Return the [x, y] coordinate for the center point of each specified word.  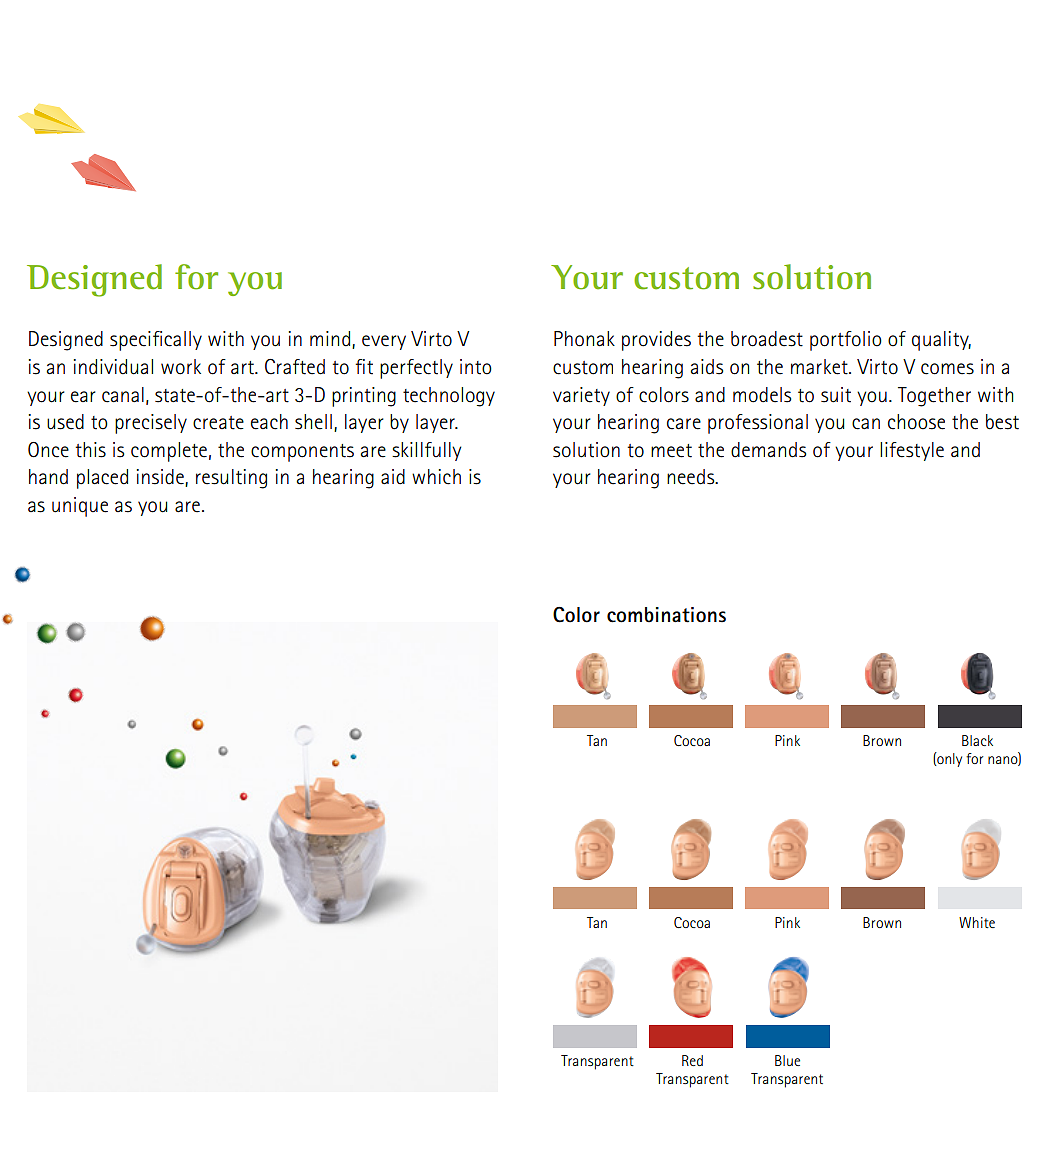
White [977, 922]
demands [769, 450]
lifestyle [912, 451]
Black [977, 740]
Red [692, 1060]
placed [102, 479]
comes [947, 369]
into [476, 367]
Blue [787, 1060]
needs [692, 477]
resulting [231, 479]
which [436, 477]
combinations [666, 615]
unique [80, 507]
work [181, 367]
